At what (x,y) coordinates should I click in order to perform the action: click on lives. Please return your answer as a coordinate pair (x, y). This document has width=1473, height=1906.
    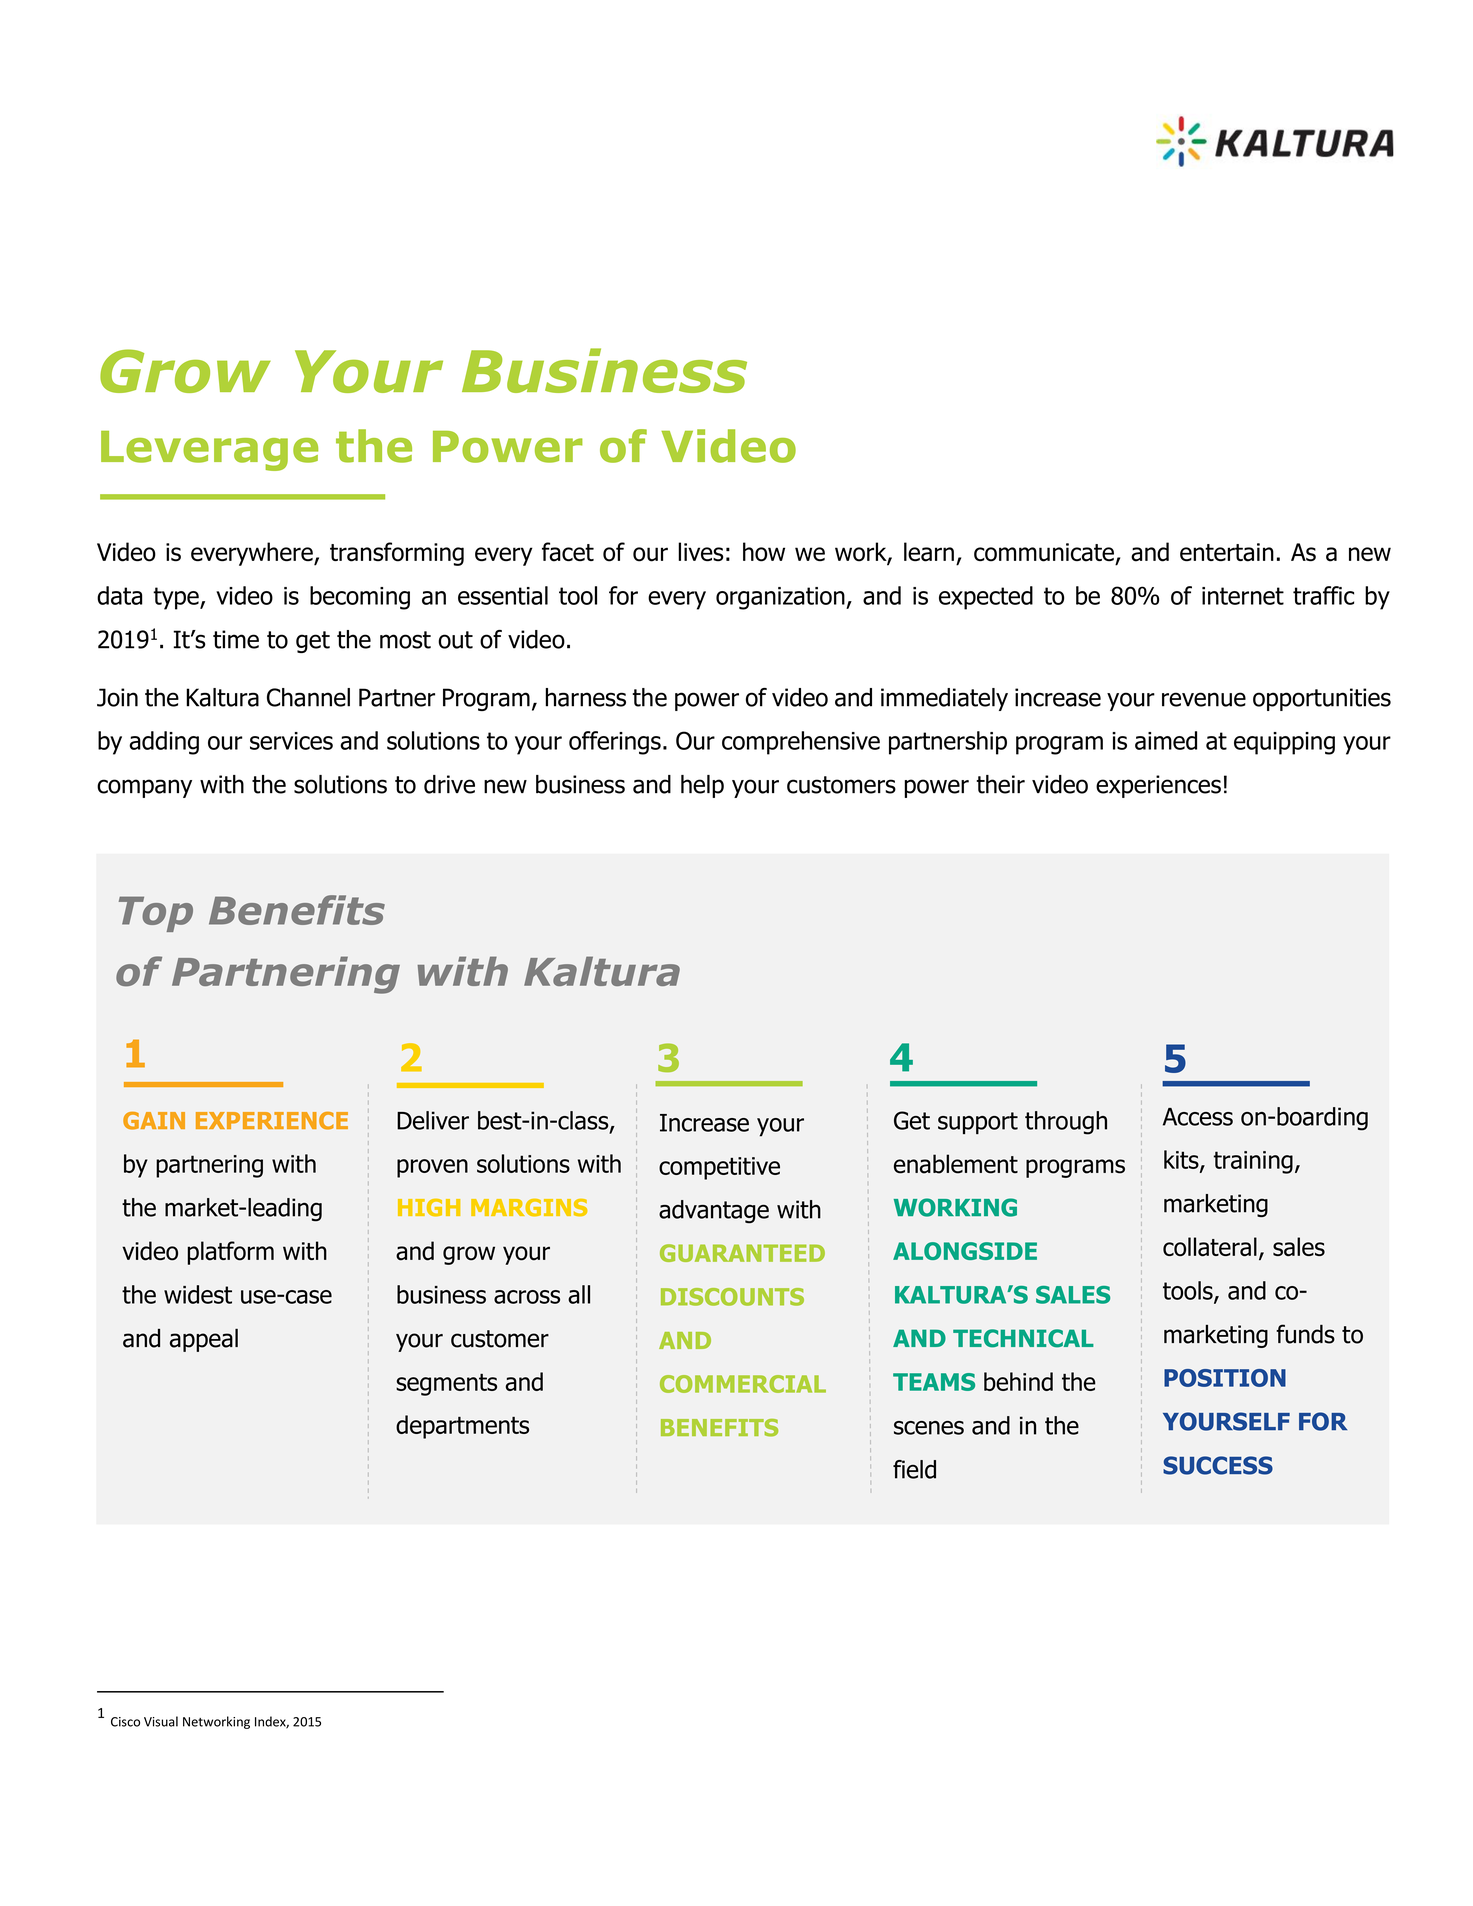
    Looking at the image, I should click on (700, 552).
